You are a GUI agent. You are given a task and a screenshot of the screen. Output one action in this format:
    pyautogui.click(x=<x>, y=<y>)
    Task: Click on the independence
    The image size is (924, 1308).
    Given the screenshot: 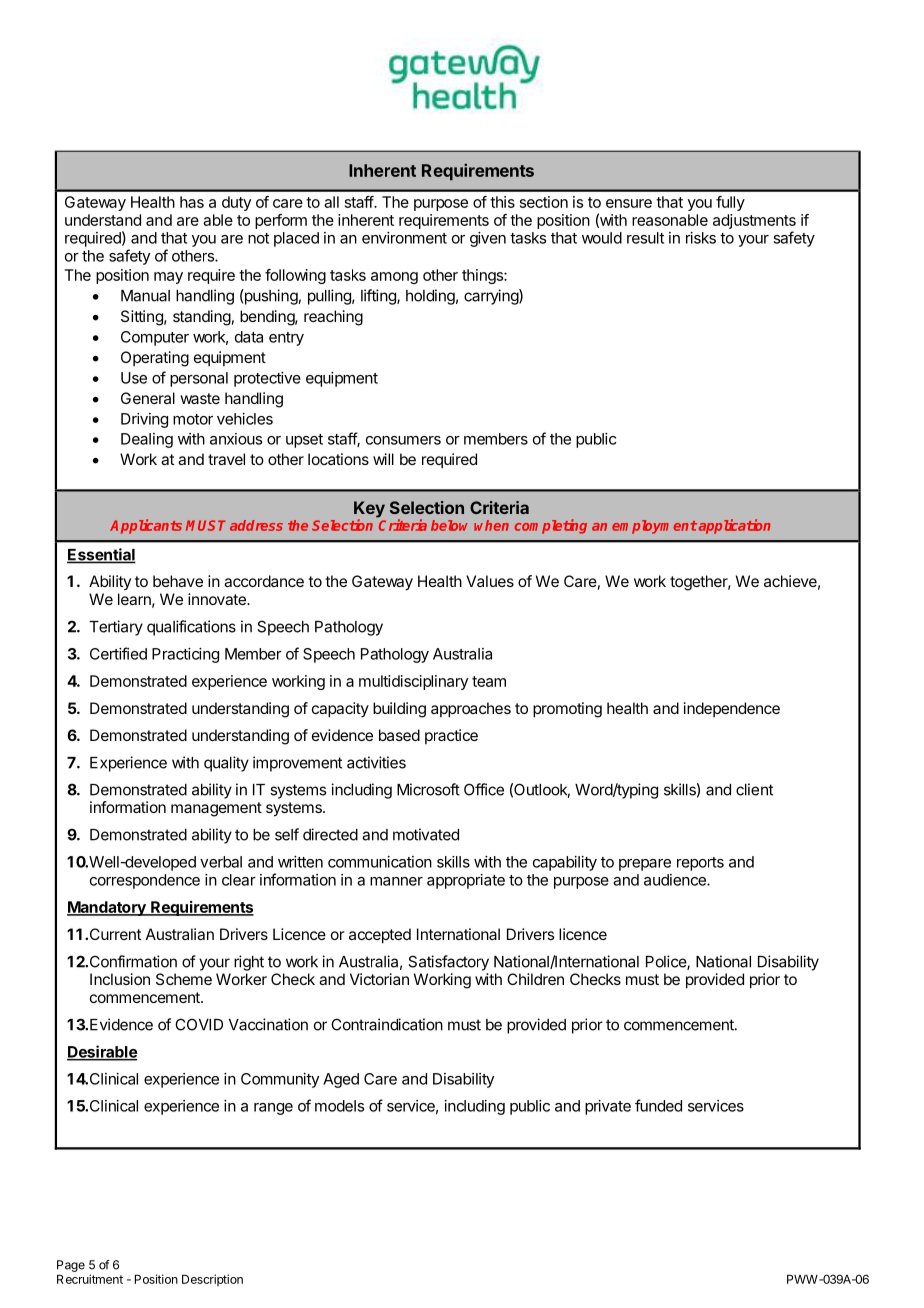 What is the action you would take?
    pyautogui.click(x=732, y=709)
